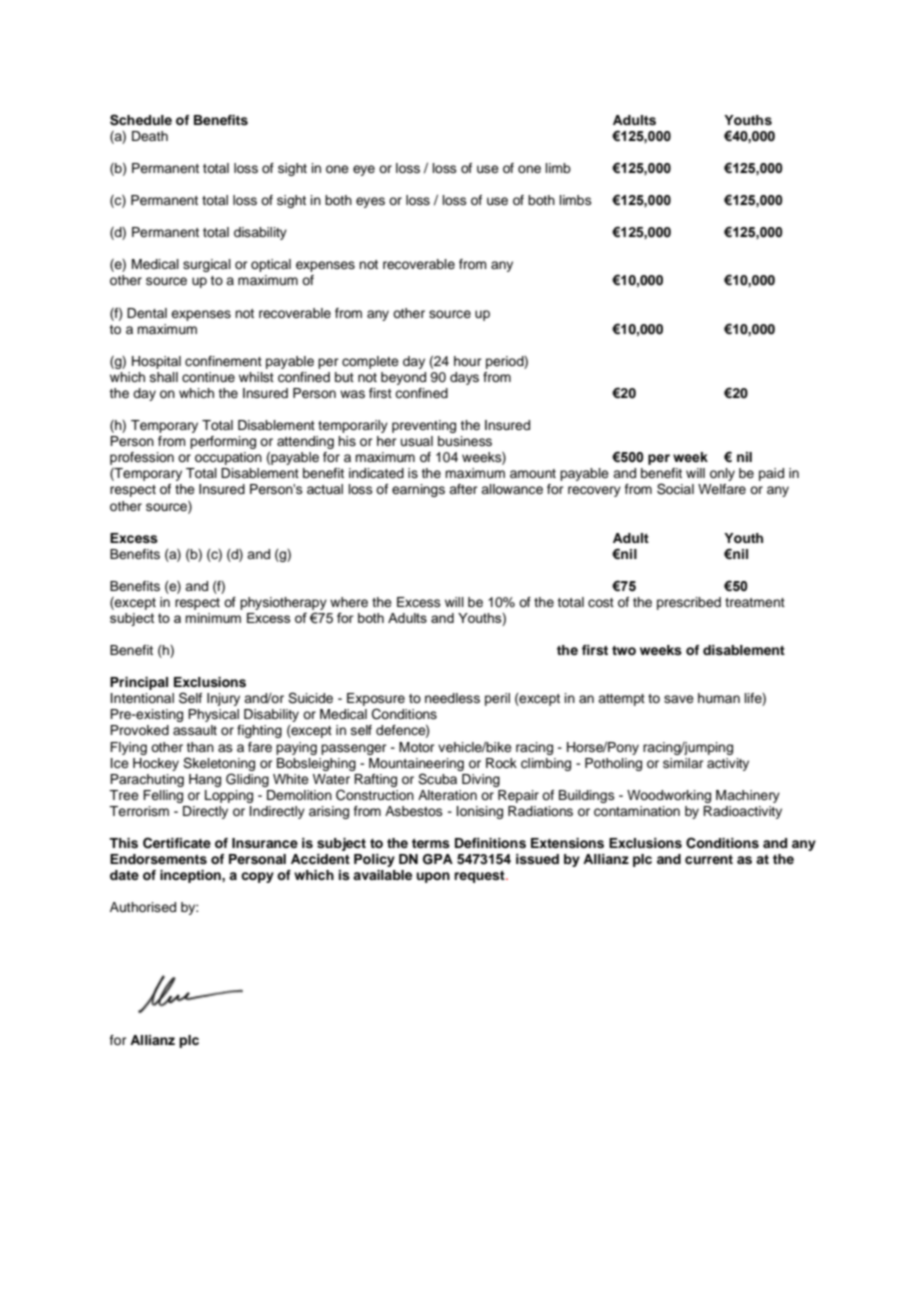 This document has width=924, height=1307. I want to click on Death, so click(150, 136).
